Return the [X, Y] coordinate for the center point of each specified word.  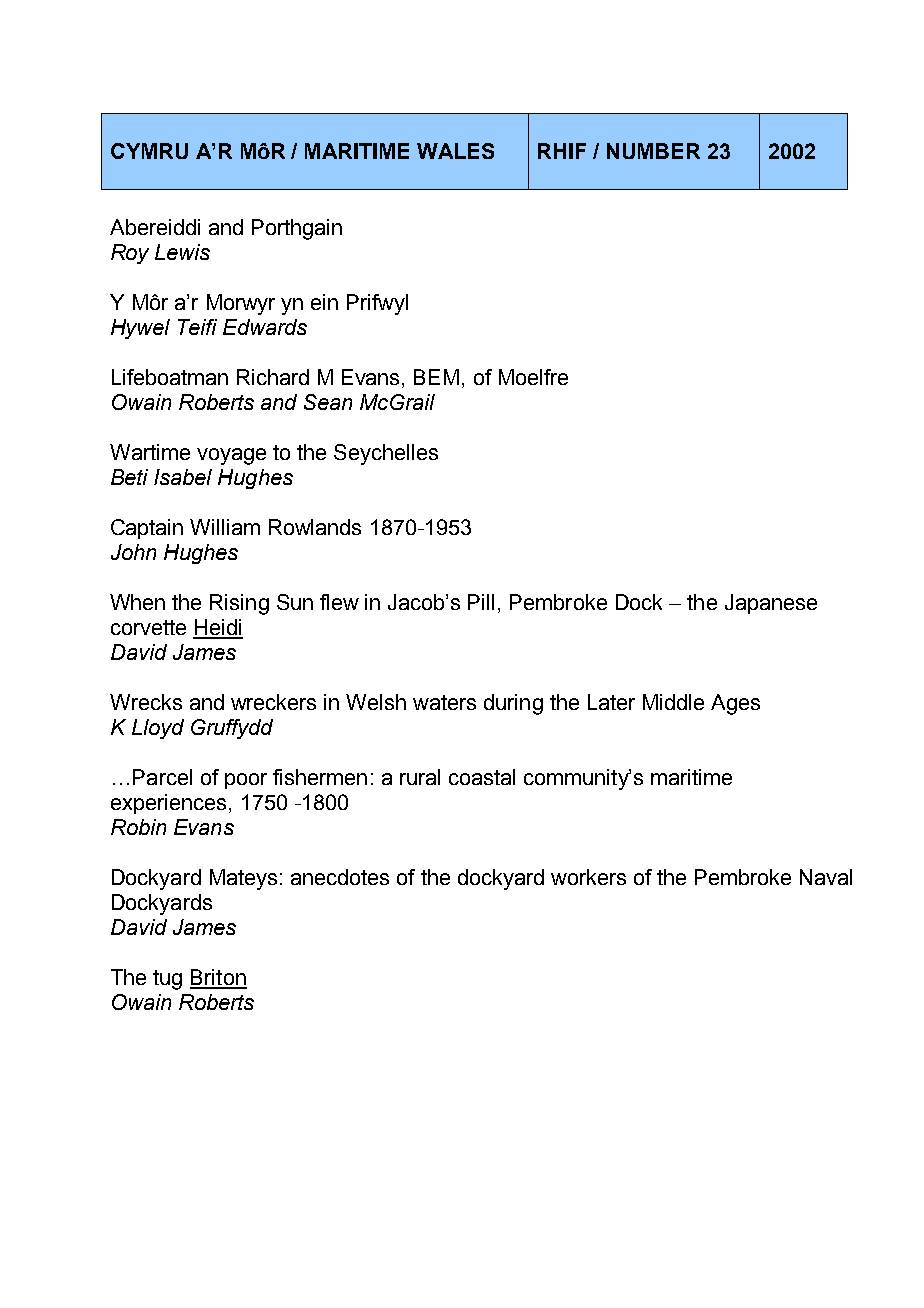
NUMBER [653, 151]
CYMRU [149, 151]
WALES [455, 151]
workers [588, 877]
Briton [218, 978]
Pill [481, 602]
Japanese [771, 604]
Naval [826, 877]
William [225, 527]
